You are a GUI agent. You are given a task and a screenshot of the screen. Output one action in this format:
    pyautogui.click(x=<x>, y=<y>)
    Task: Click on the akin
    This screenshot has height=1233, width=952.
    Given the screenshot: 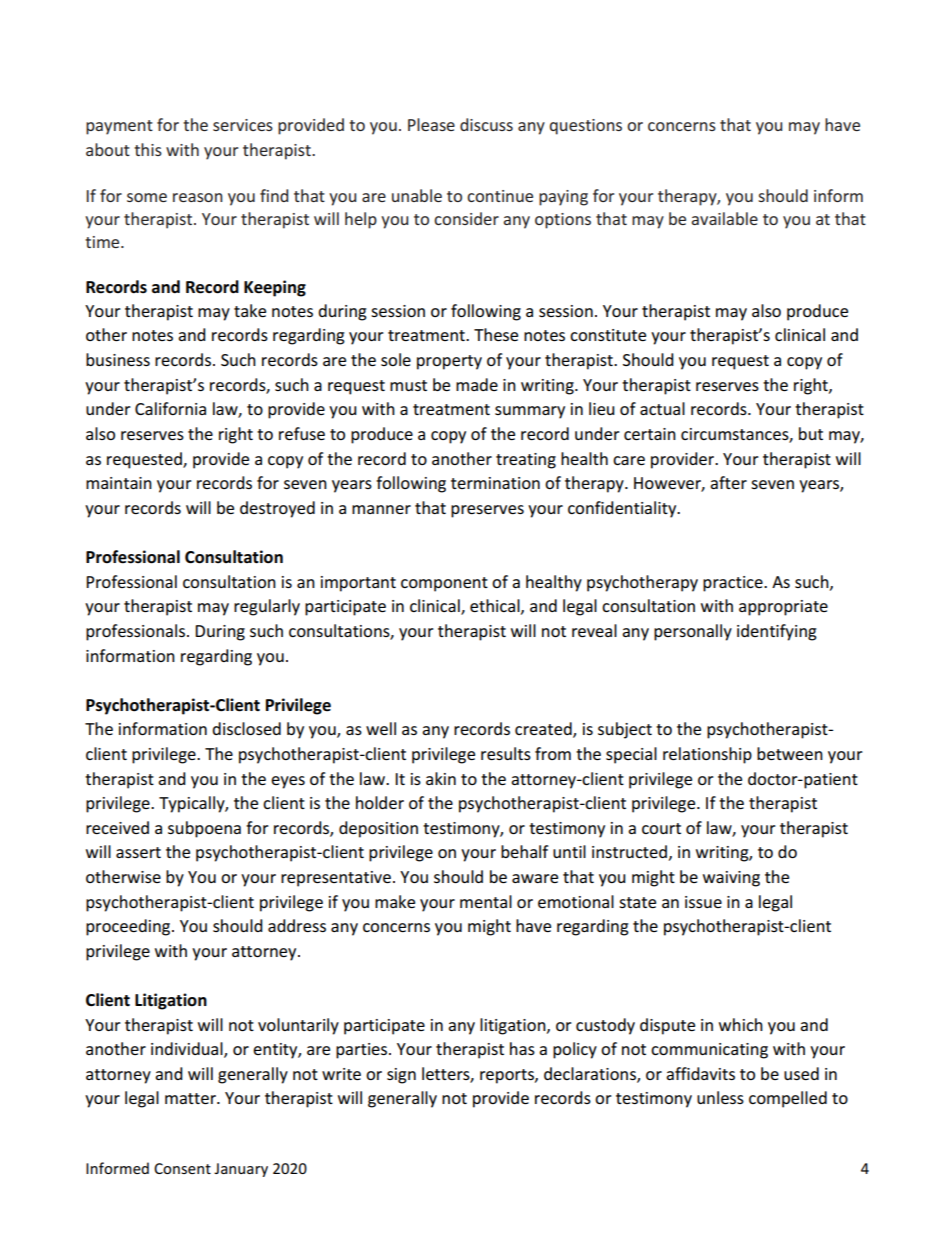 What is the action you would take?
    pyautogui.click(x=441, y=778)
